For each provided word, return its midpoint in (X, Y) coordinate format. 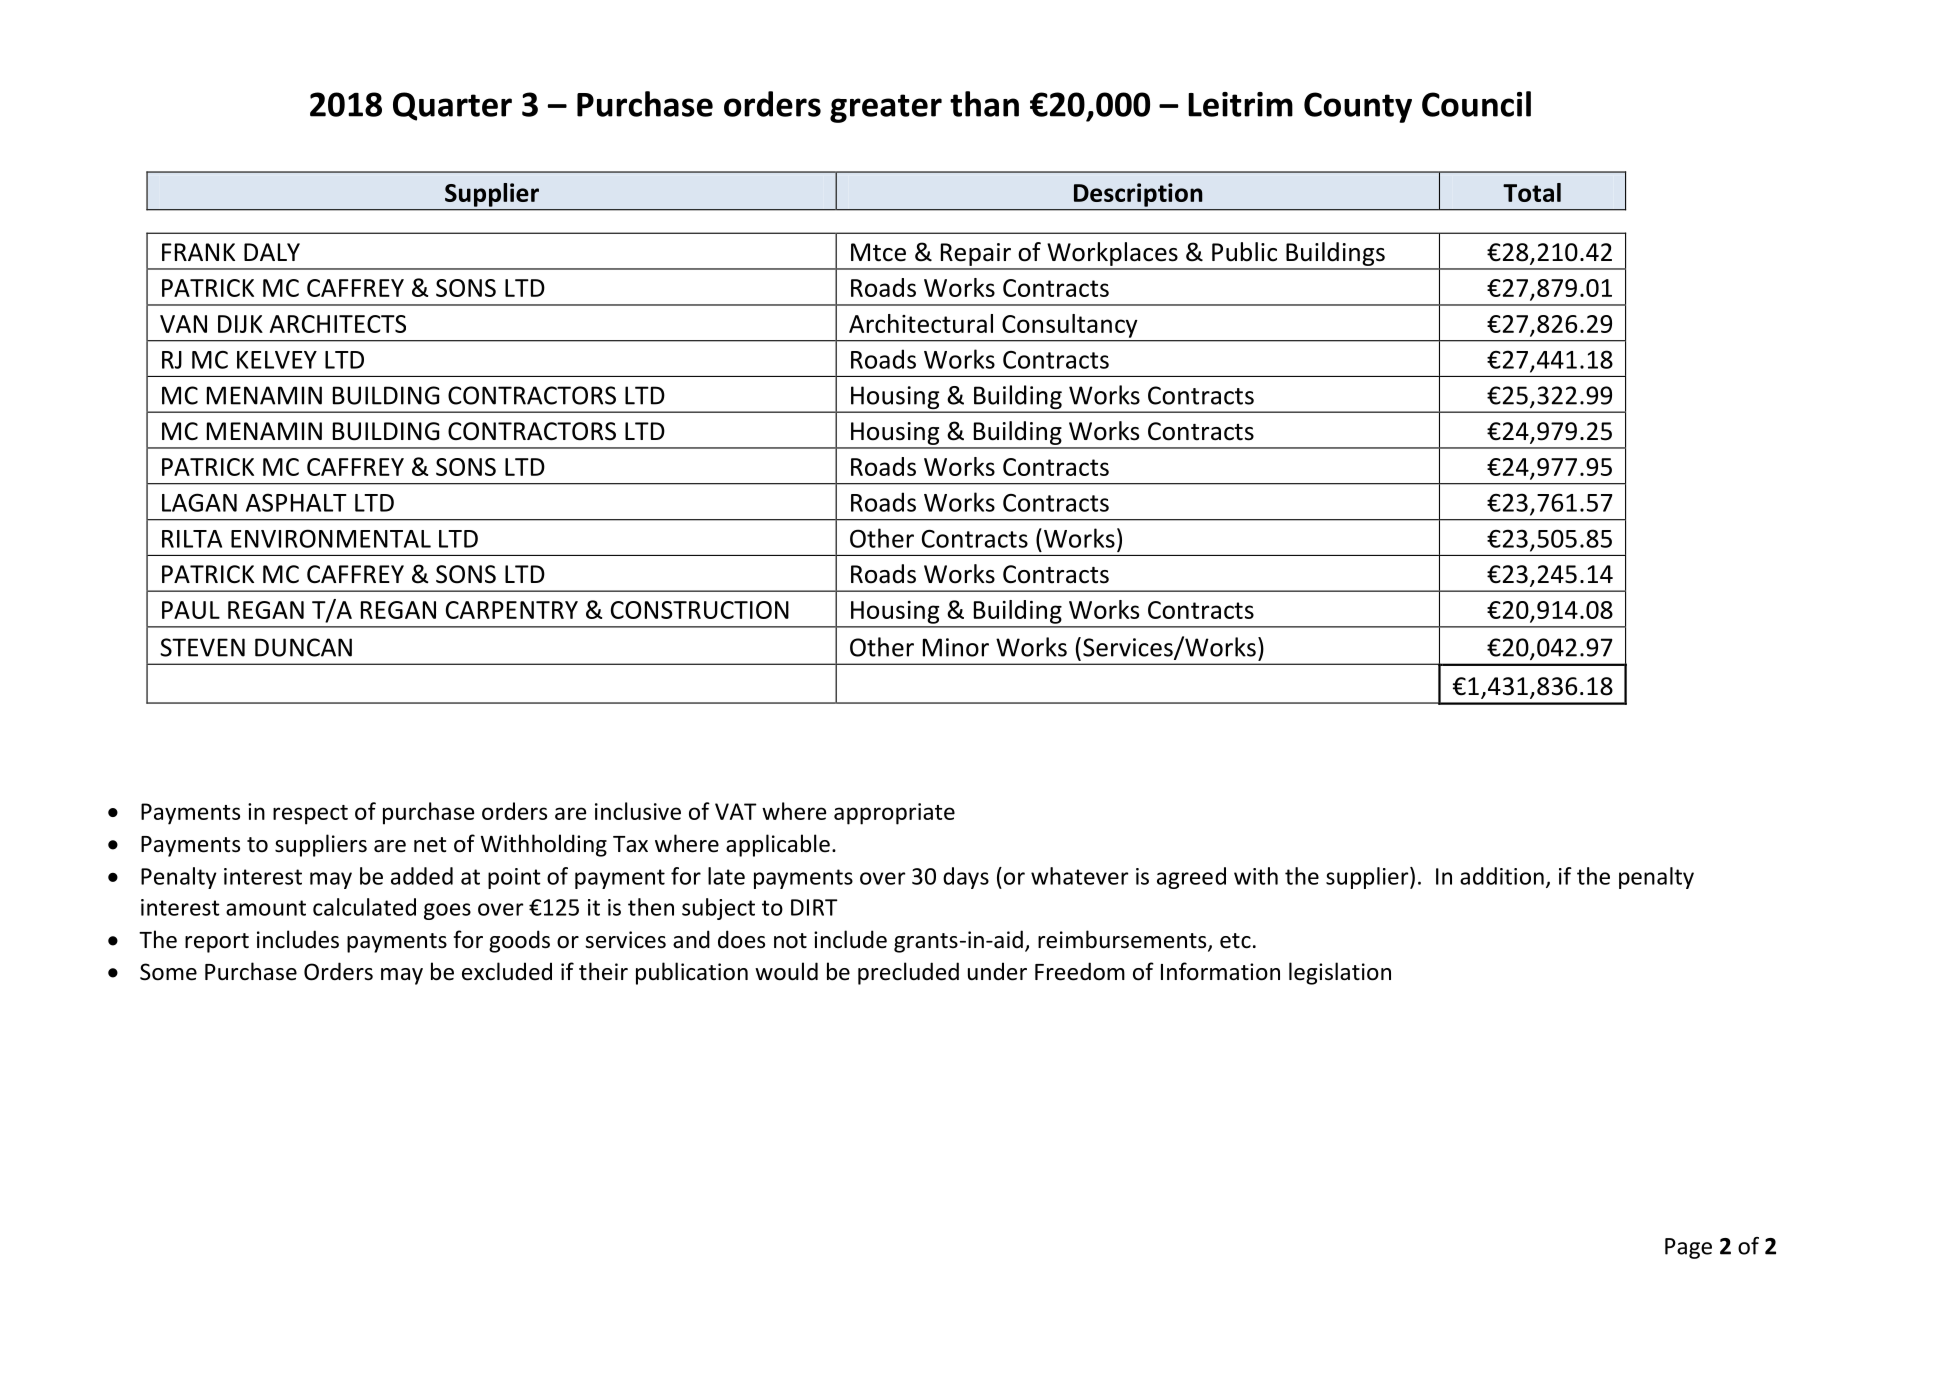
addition (1502, 876)
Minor (956, 647)
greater (886, 108)
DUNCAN (303, 647)
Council (1476, 104)
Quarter (452, 106)
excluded (507, 971)
